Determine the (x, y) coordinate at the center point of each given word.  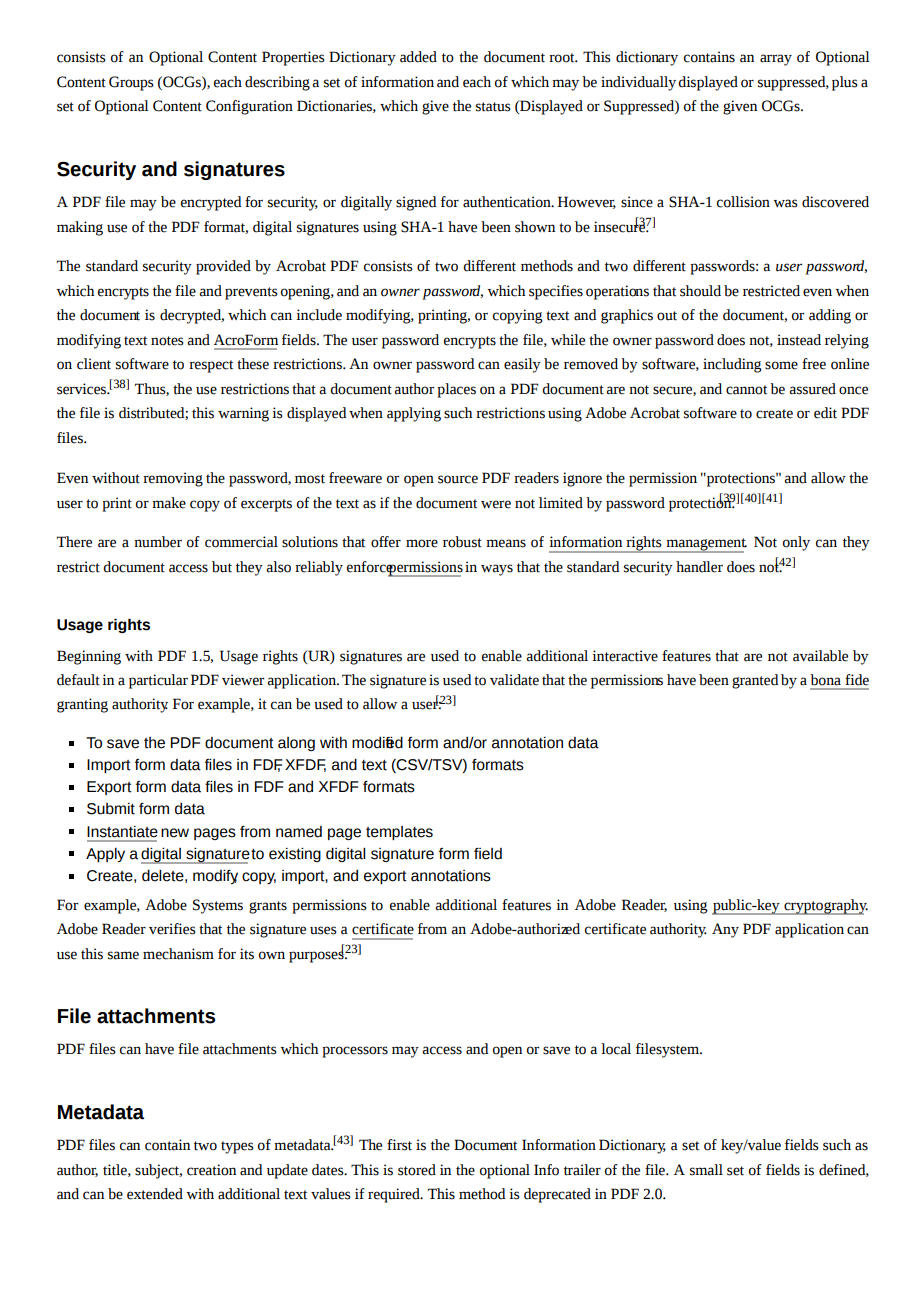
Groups (131, 83)
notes (167, 341)
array (776, 60)
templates (399, 833)
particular (158, 681)
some (781, 365)
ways (497, 570)
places (456, 390)
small (706, 1170)
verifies (172, 929)
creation (211, 1170)
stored (417, 1170)
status (493, 107)
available (820, 656)
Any (725, 930)
